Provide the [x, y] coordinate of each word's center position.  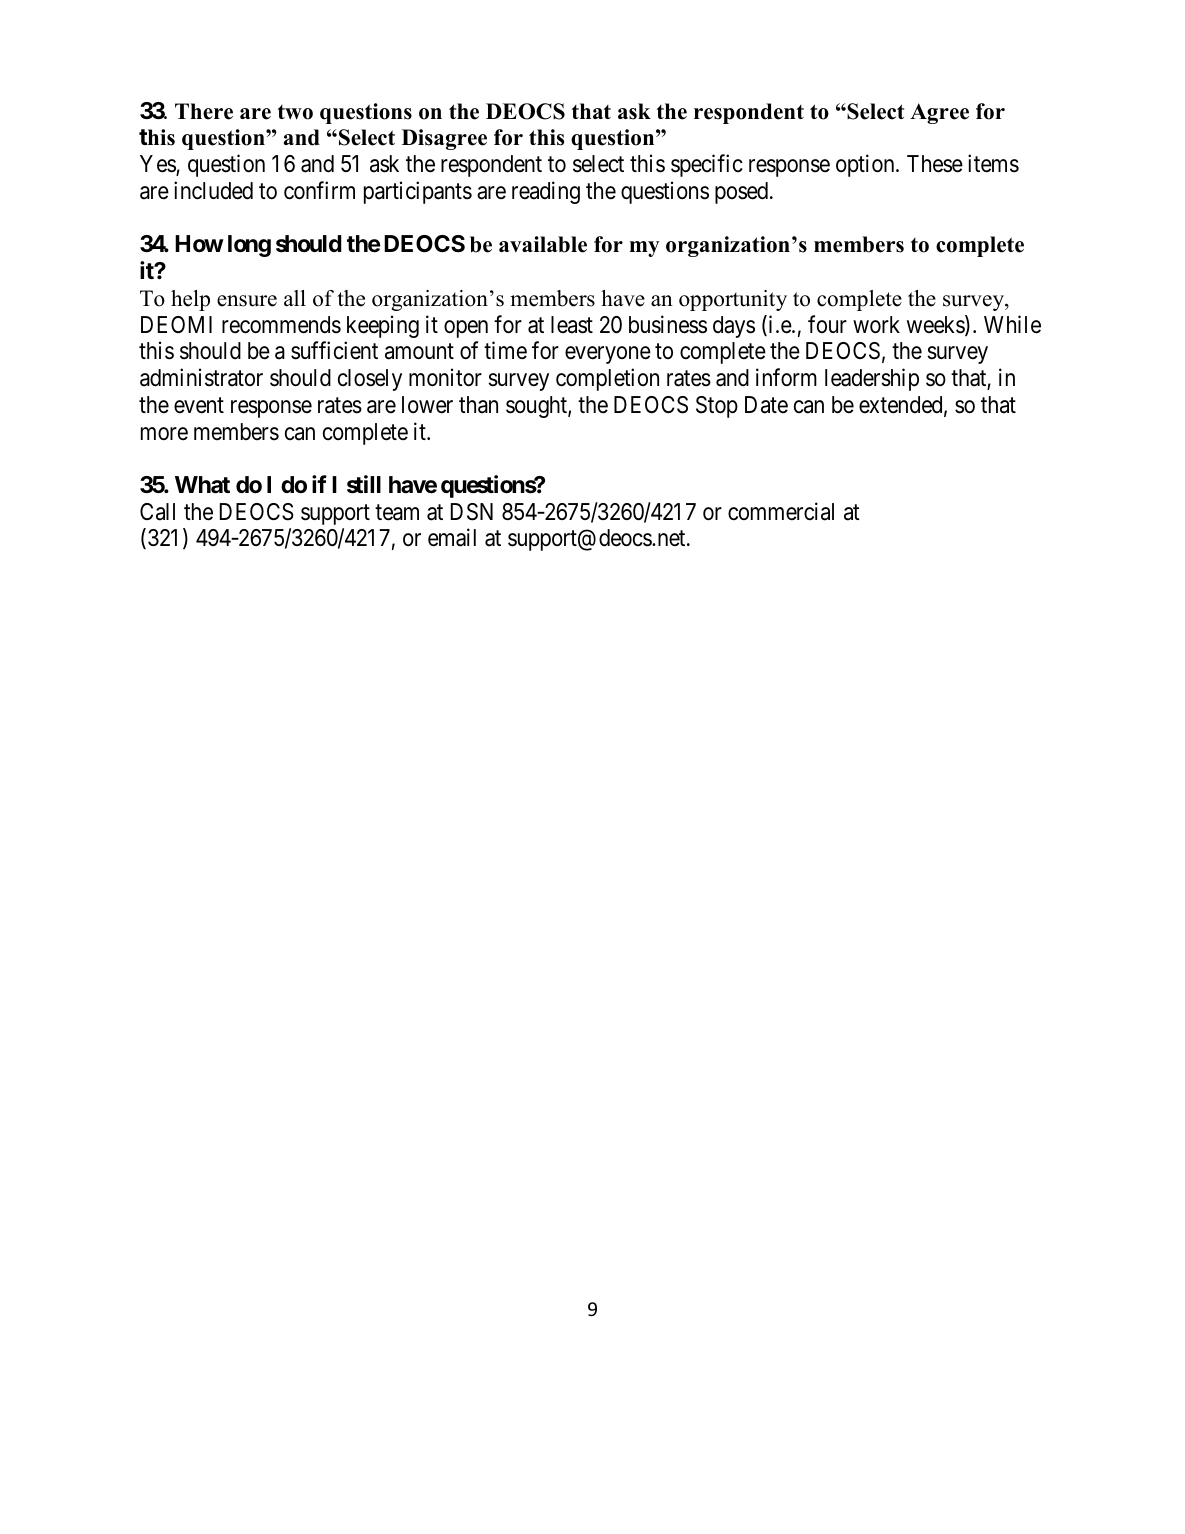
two [295, 112]
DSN [472, 512]
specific [707, 165]
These [935, 164]
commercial [781, 511]
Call [157, 512]
